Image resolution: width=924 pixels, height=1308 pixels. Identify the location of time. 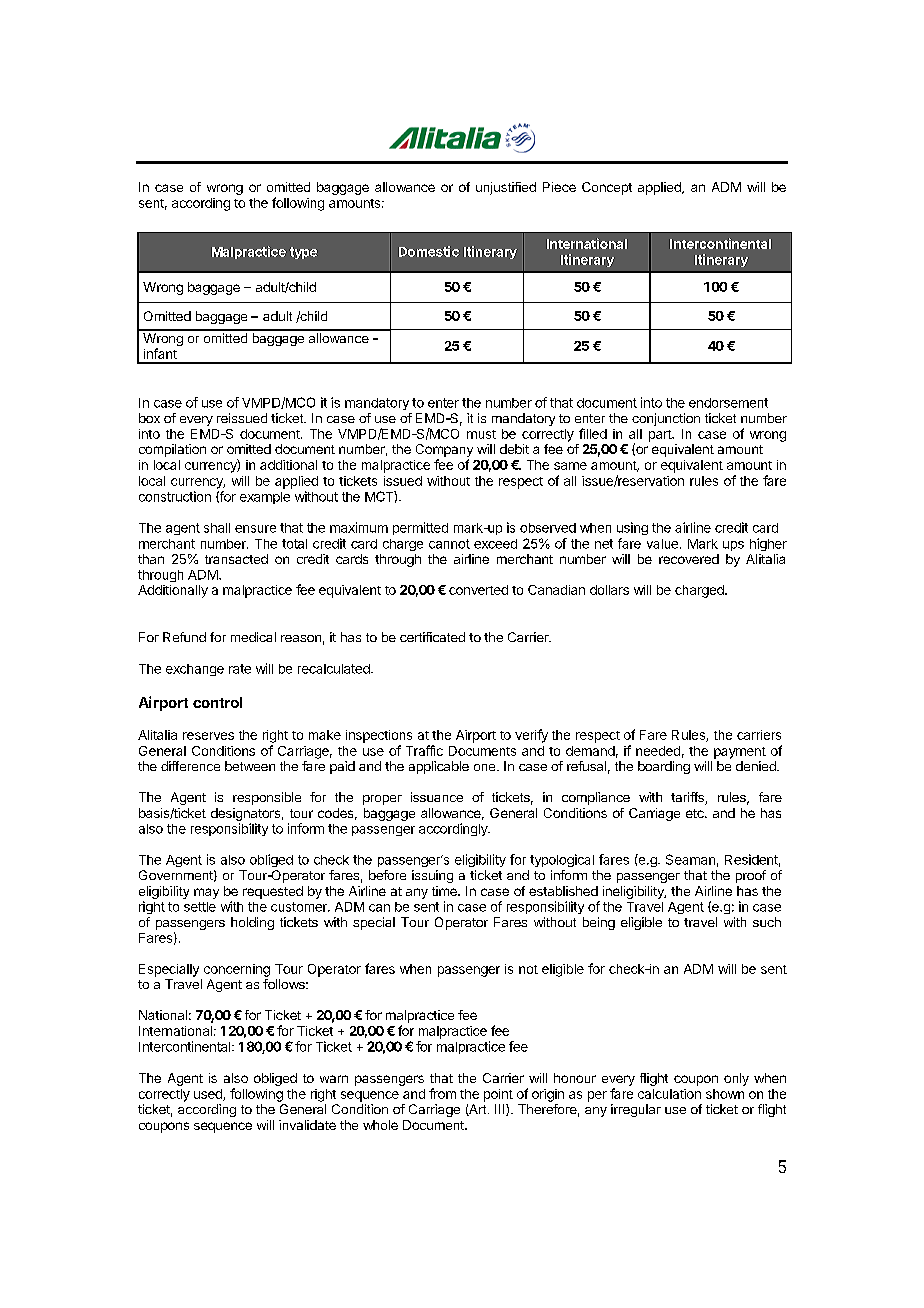
(445, 891).
